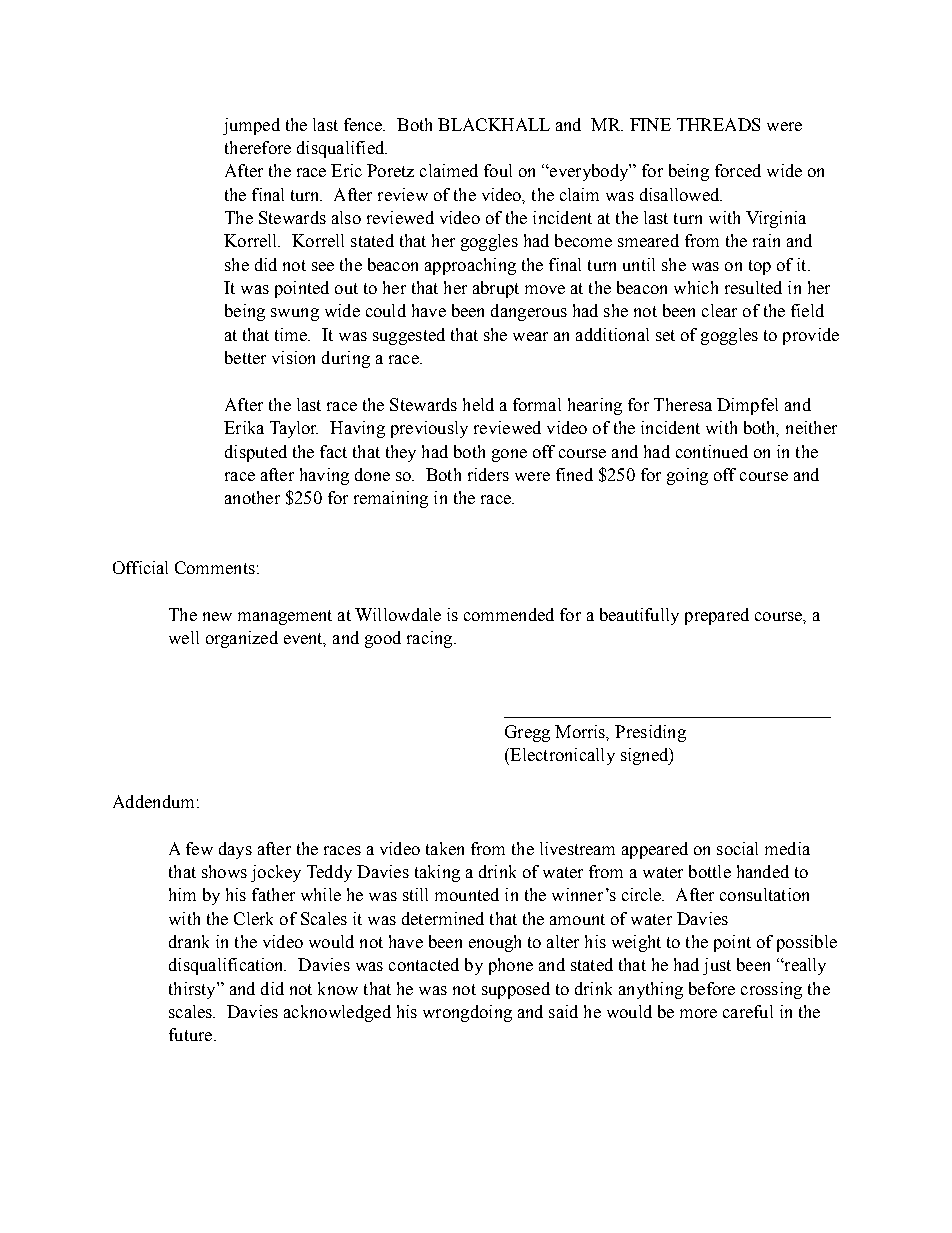 This screenshot has height=1233, width=952. I want to click on careful, so click(748, 1011).
